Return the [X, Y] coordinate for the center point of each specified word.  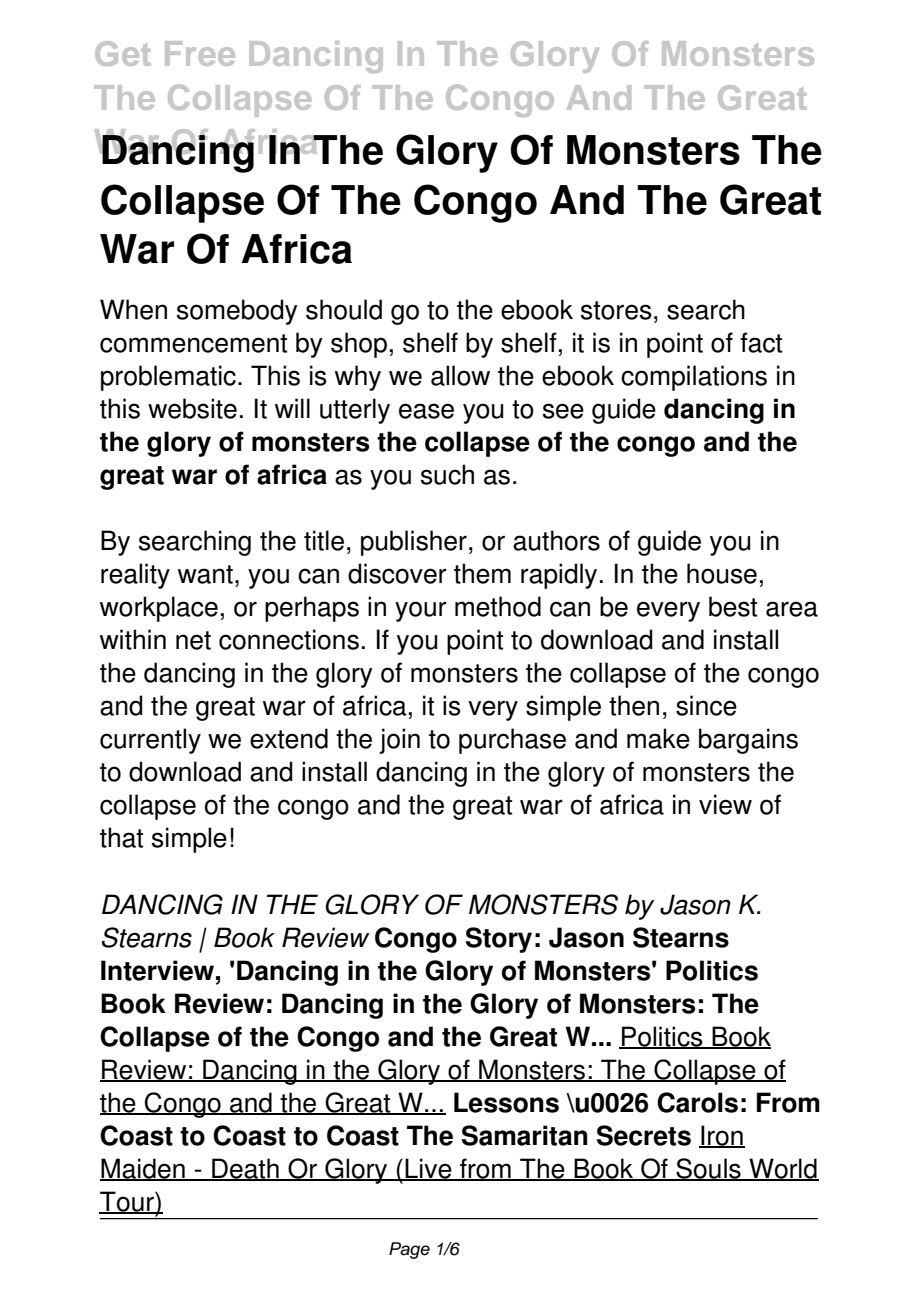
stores [616, 310]
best [733, 606]
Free [200, 53]
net [193, 640]
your [421, 611]
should [344, 309]
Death [245, 1169]
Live [429, 1169]
